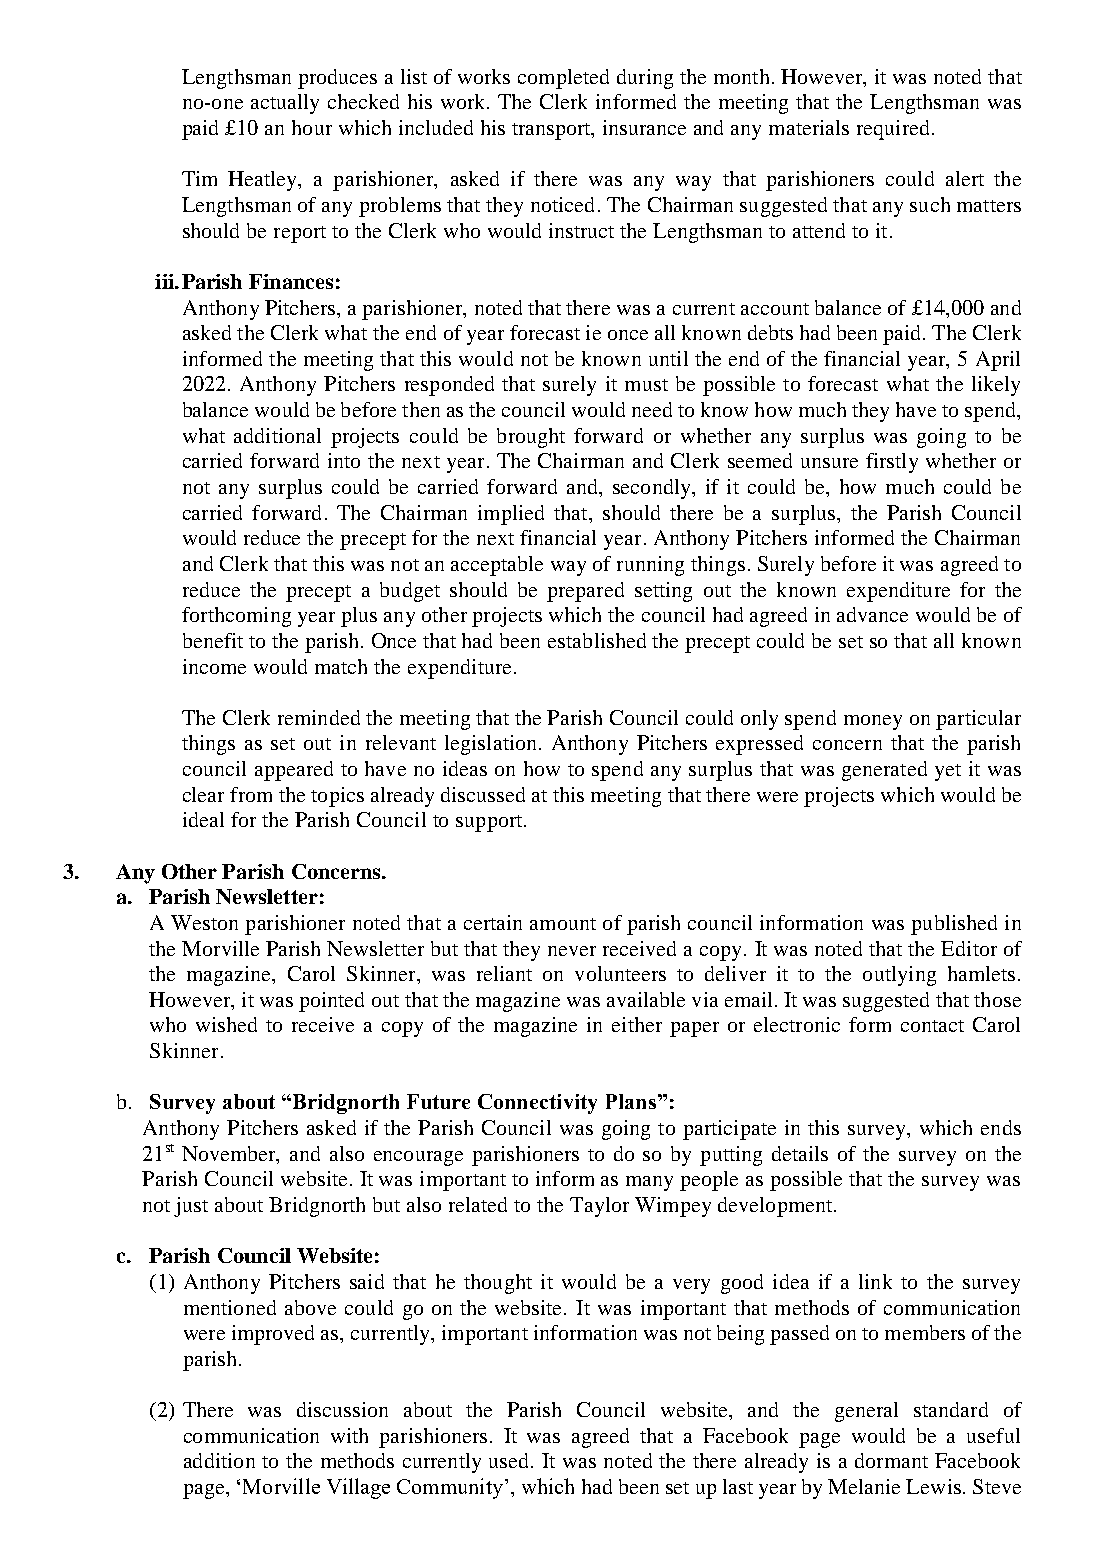  I want to click on used, so click(510, 1460).
